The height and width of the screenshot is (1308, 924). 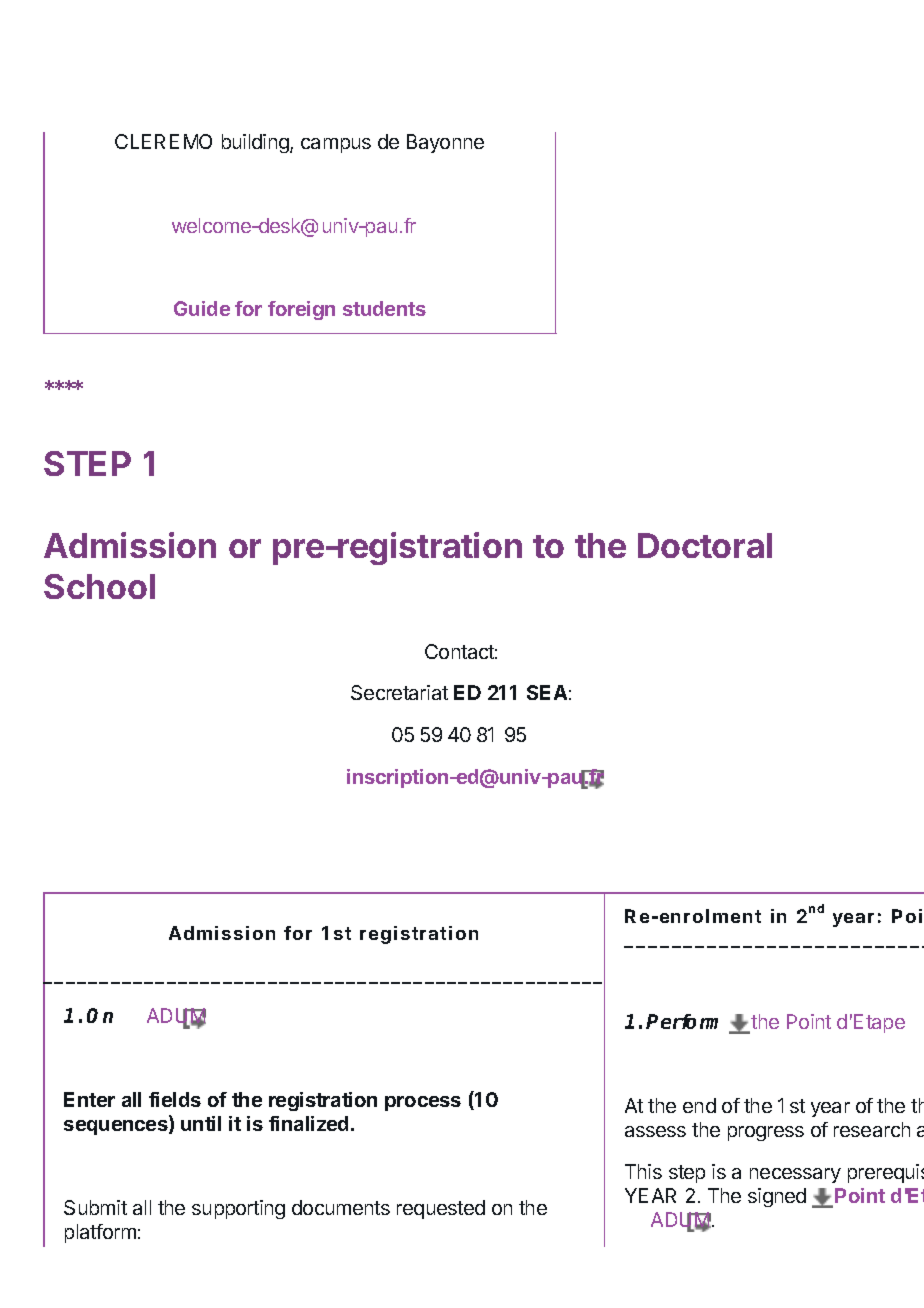 What do you see at coordinates (238, 1209) in the screenshot?
I see `supporting` at bounding box center [238, 1209].
